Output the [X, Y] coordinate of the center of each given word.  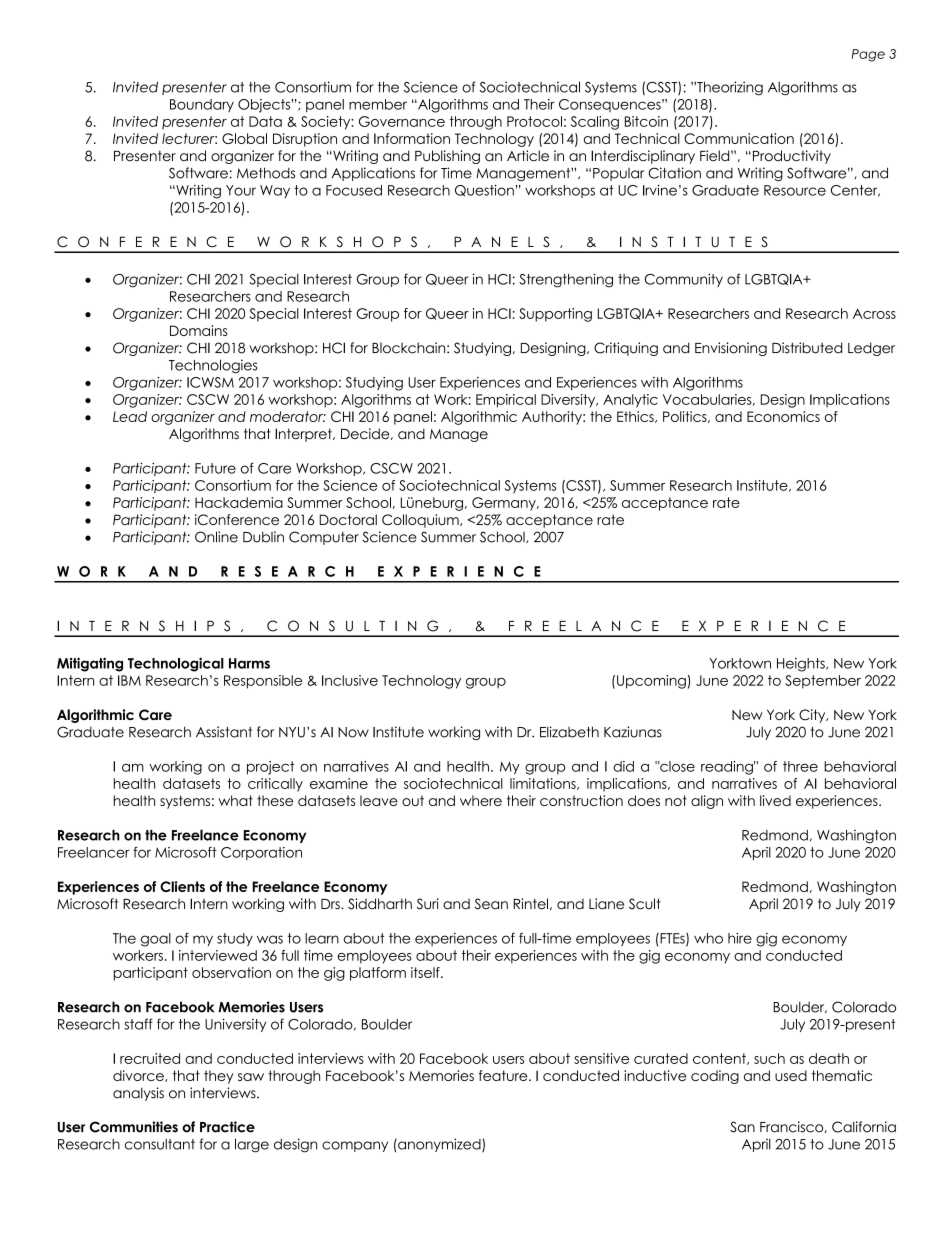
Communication [739, 138]
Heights [802, 665]
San [742, 1127]
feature [504, 1075]
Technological [176, 665]
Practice [227, 1127]
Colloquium [421, 521]
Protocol [534, 121]
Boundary [202, 105]
